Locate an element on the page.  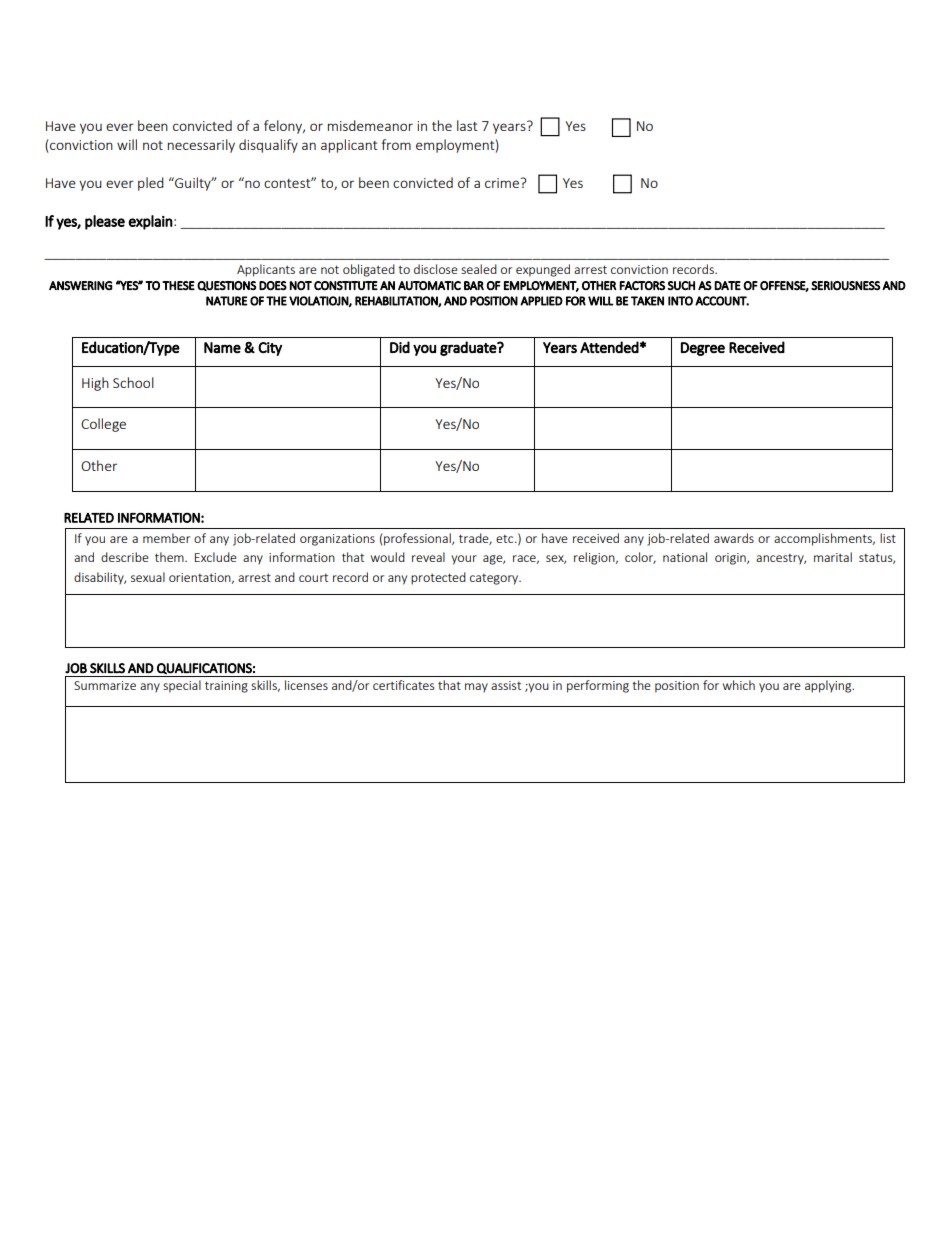
APPLIED is located at coordinates (541, 301).
